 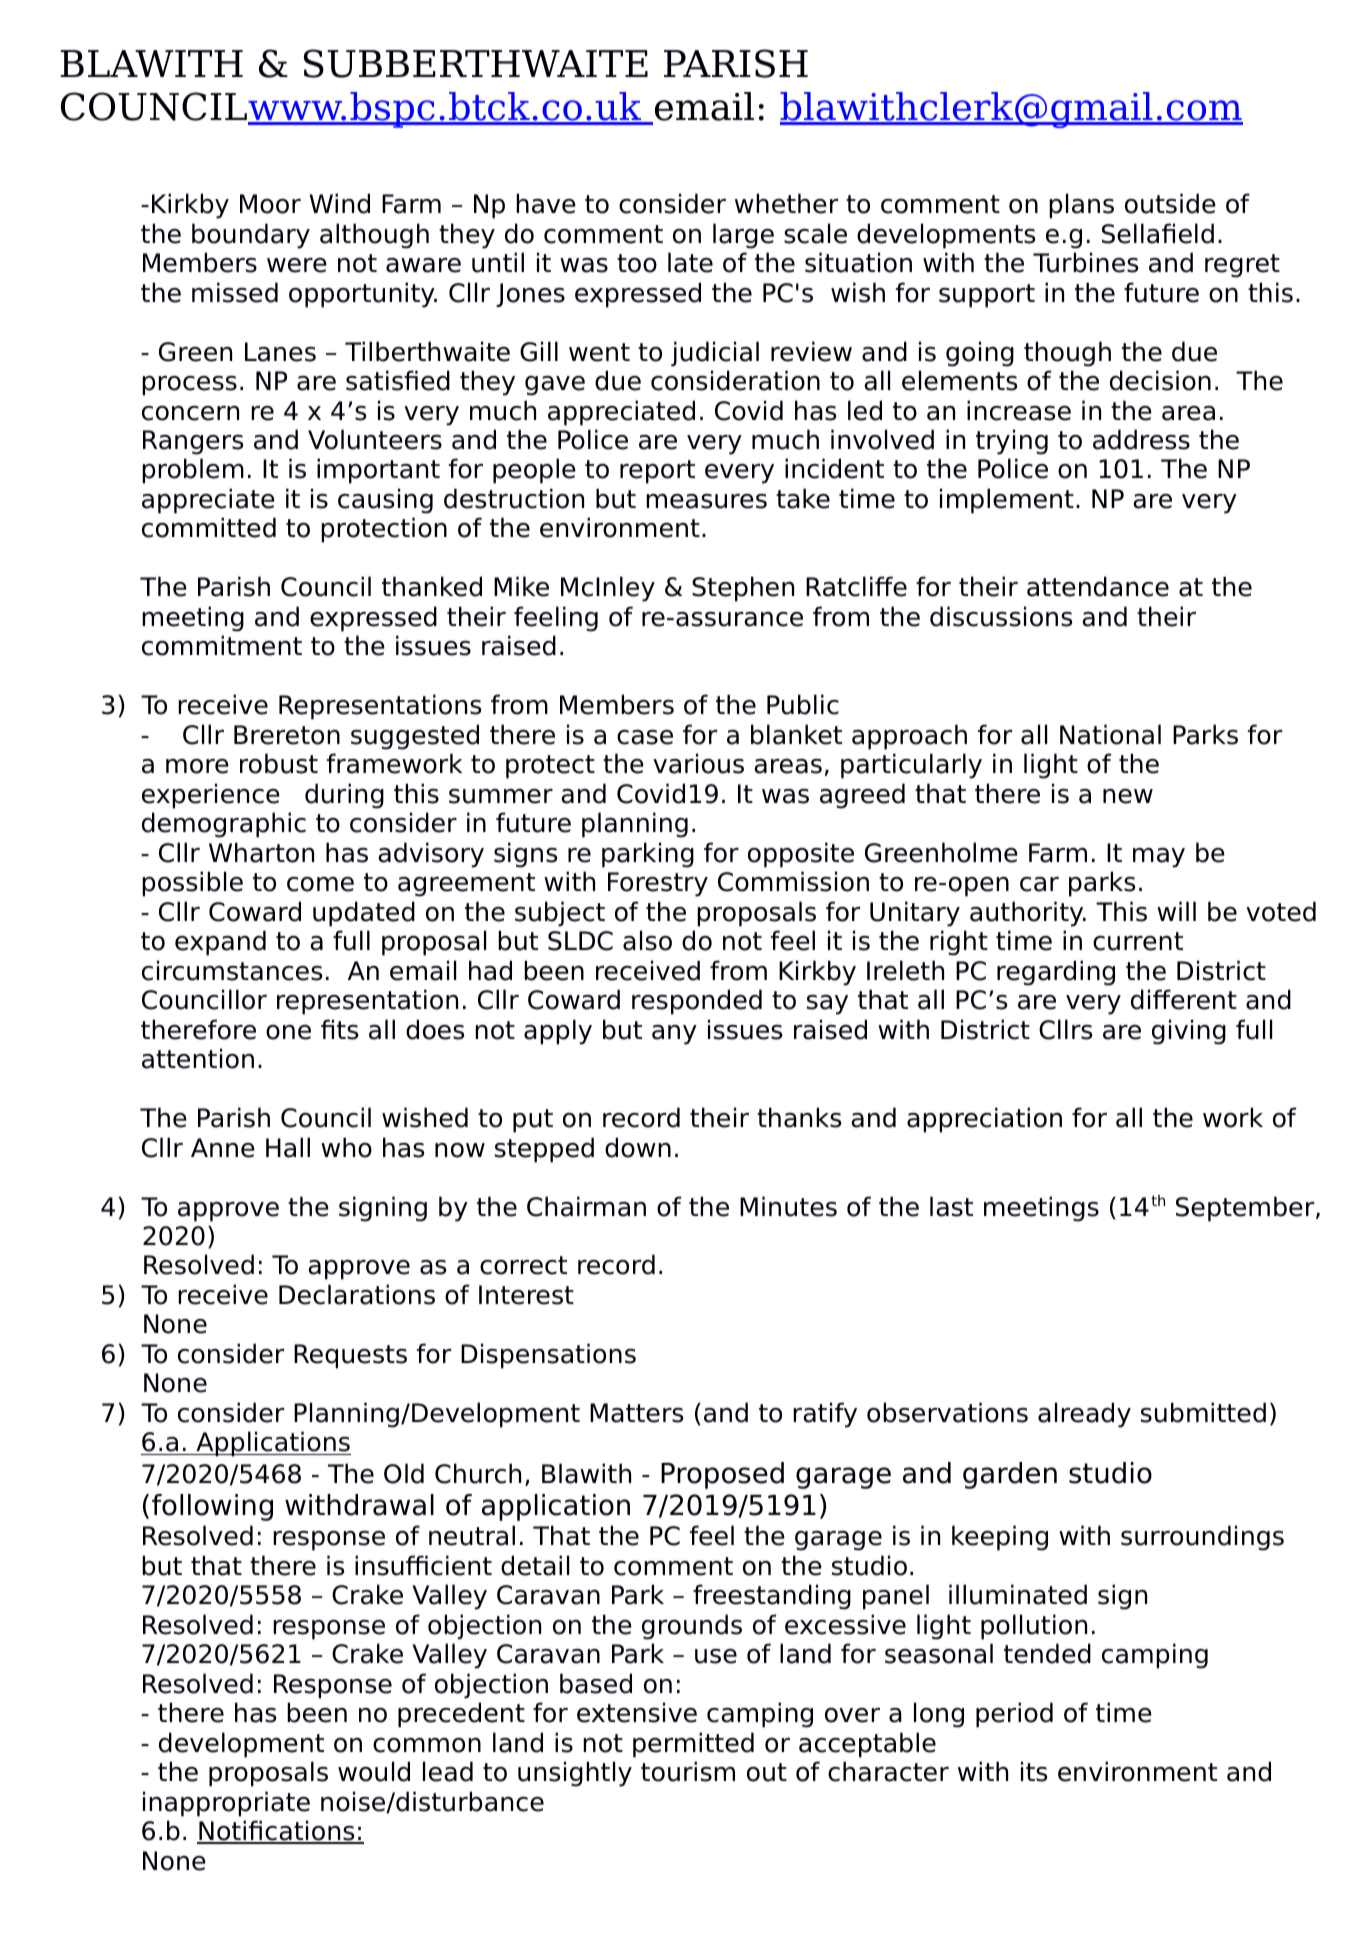 I want to click on would, so click(x=374, y=1771).
